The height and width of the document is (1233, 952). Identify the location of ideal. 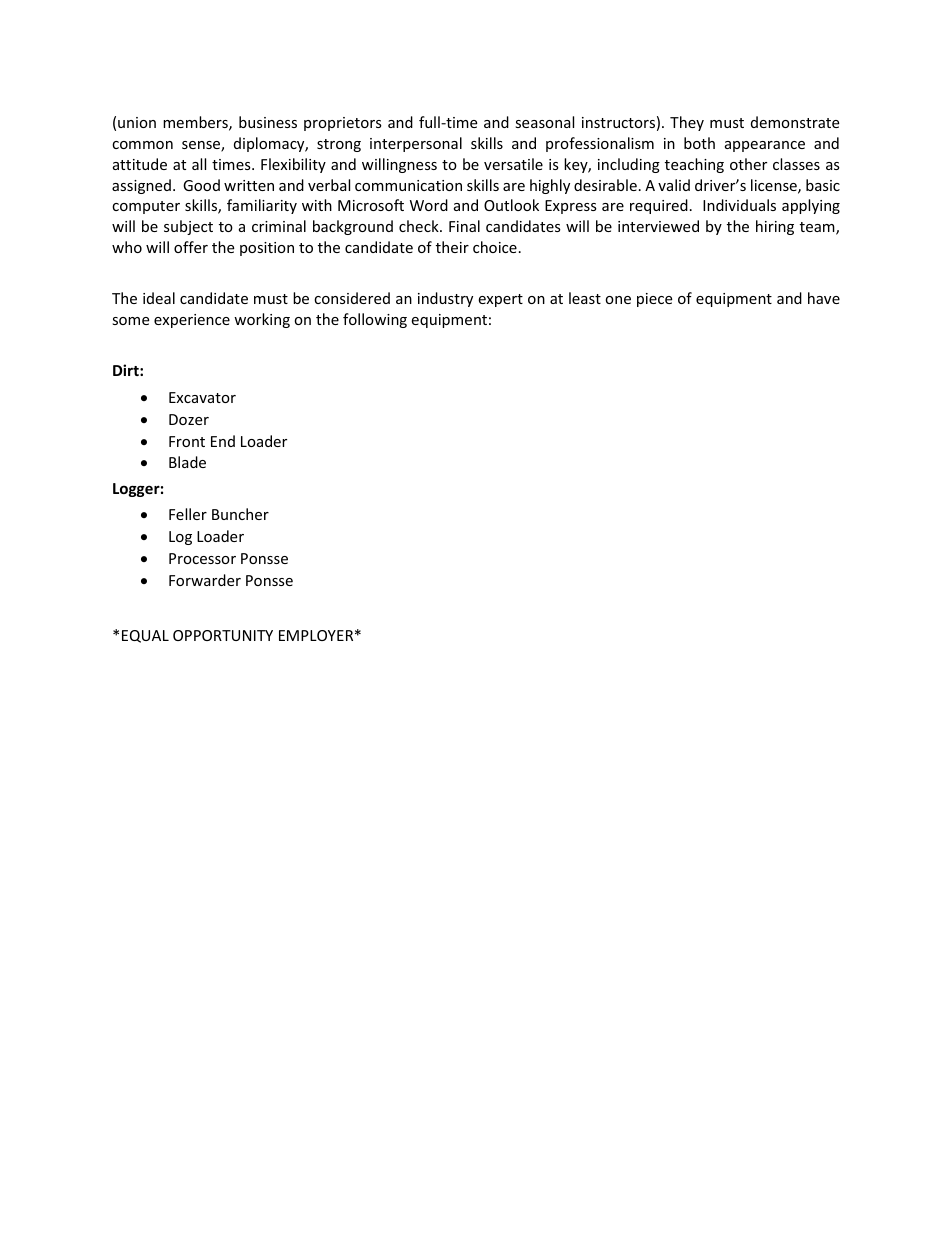
(159, 298).
